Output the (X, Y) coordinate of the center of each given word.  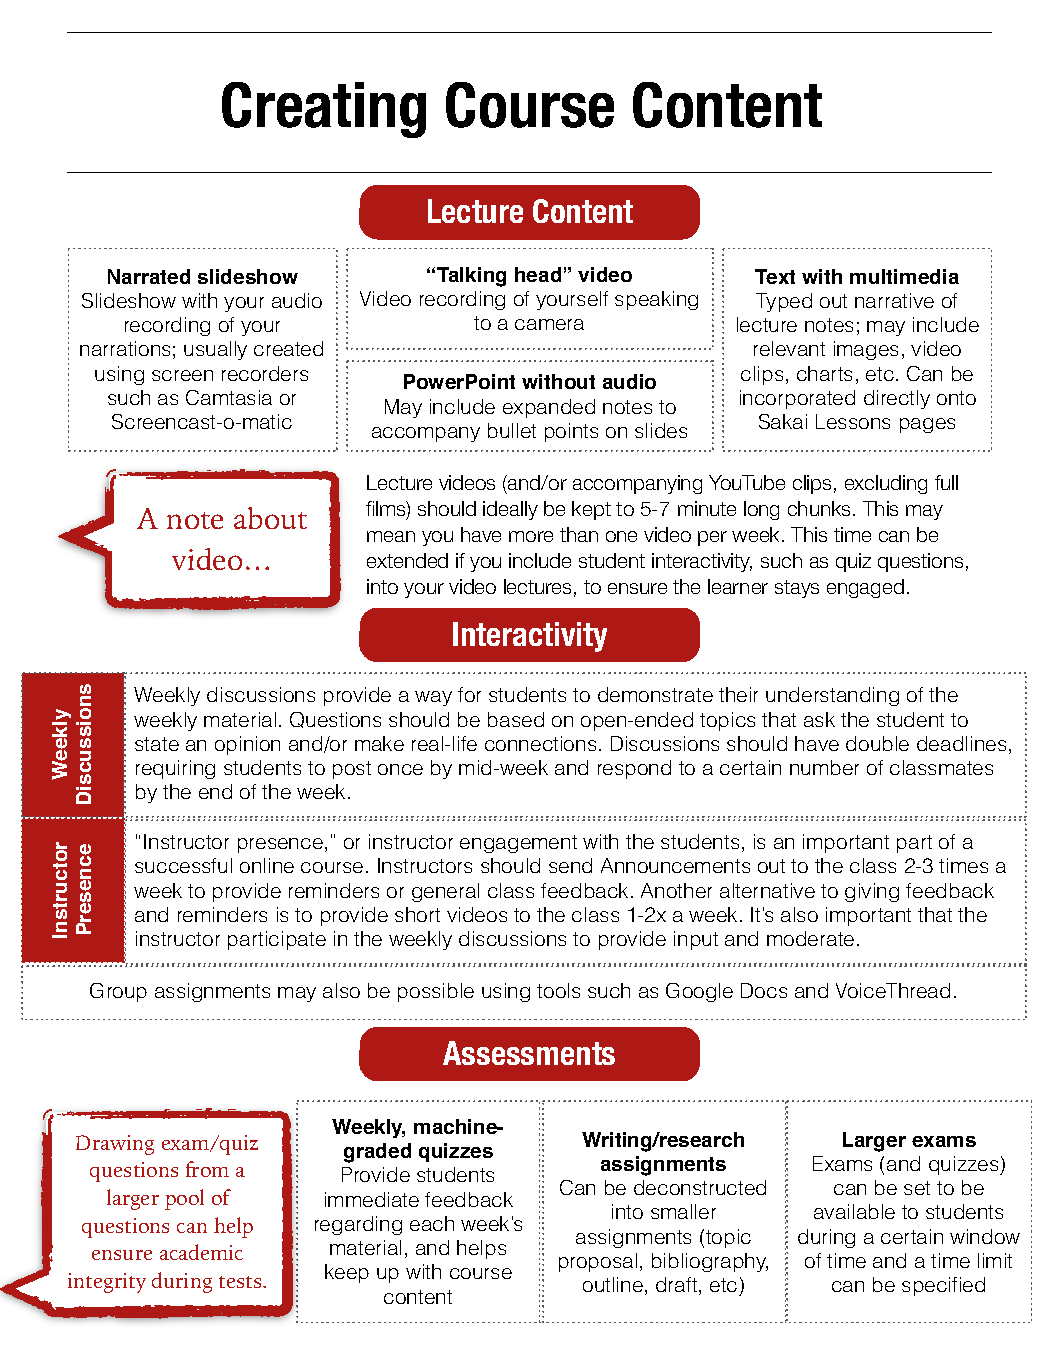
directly (897, 399)
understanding (832, 696)
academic (201, 1252)
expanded (549, 408)
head (538, 274)
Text (775, 276)
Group (118, 992)
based (516, 719)
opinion (247, 745)
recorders (265, 373)
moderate (810, 938)
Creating (324, 110)
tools (558, 990)
